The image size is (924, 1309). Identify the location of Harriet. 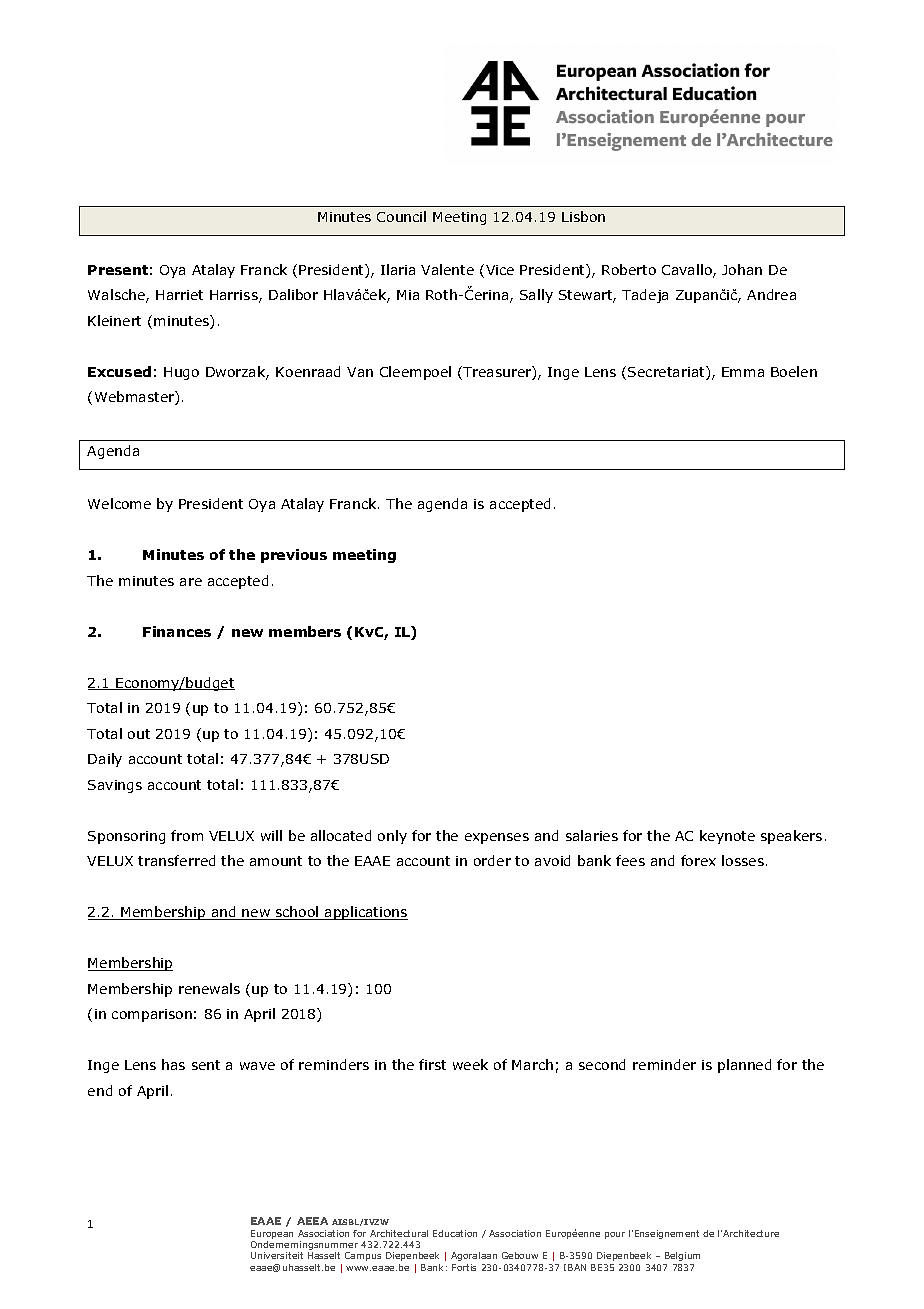
(179, 295).
